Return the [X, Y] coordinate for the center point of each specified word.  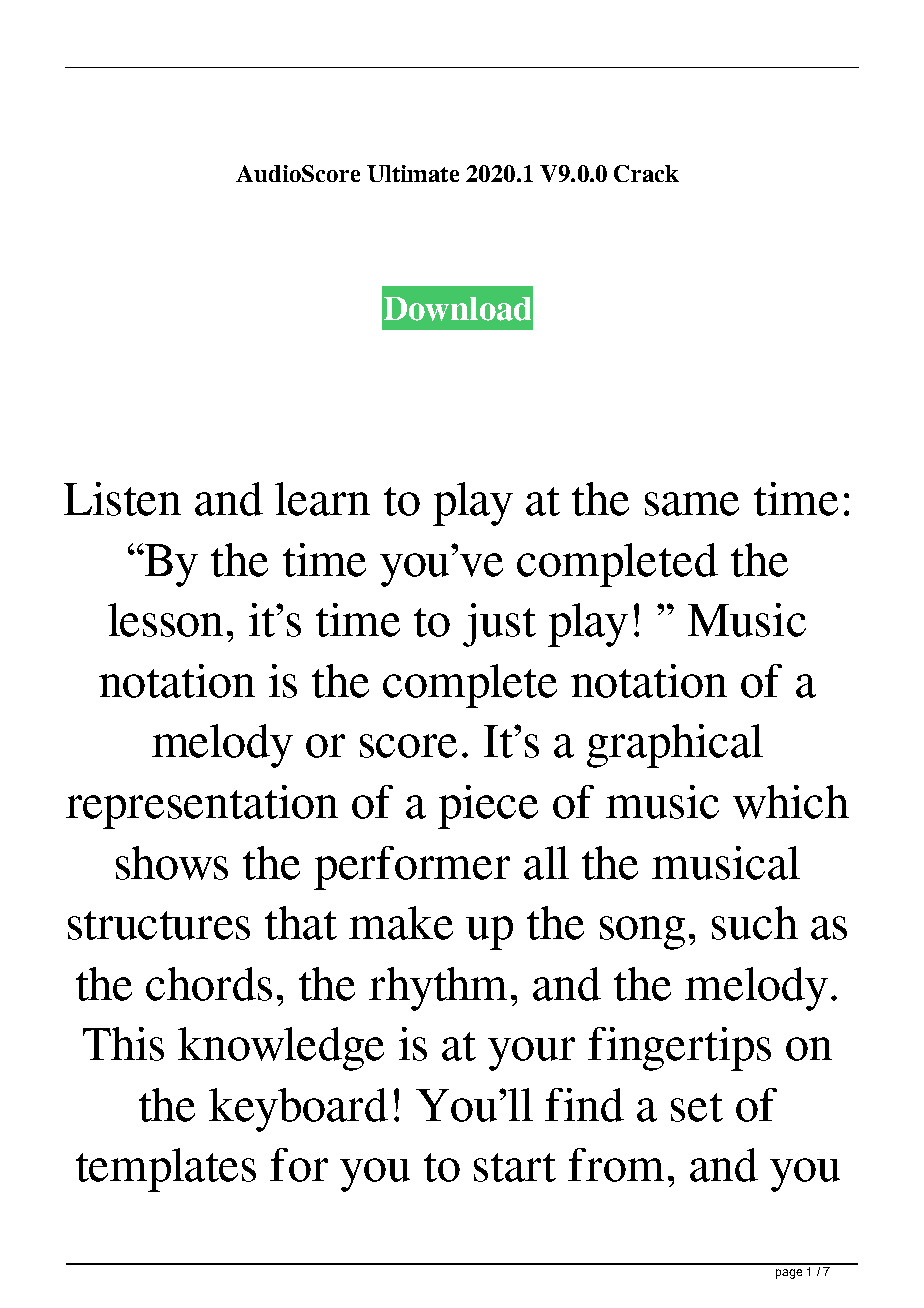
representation [202, 807]
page [789, 1274]
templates [166, 1170]
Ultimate [413, 173]
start [515, 1167]
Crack [646, 173]
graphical [675, 746]
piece [488, 807]
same [692, 504]
